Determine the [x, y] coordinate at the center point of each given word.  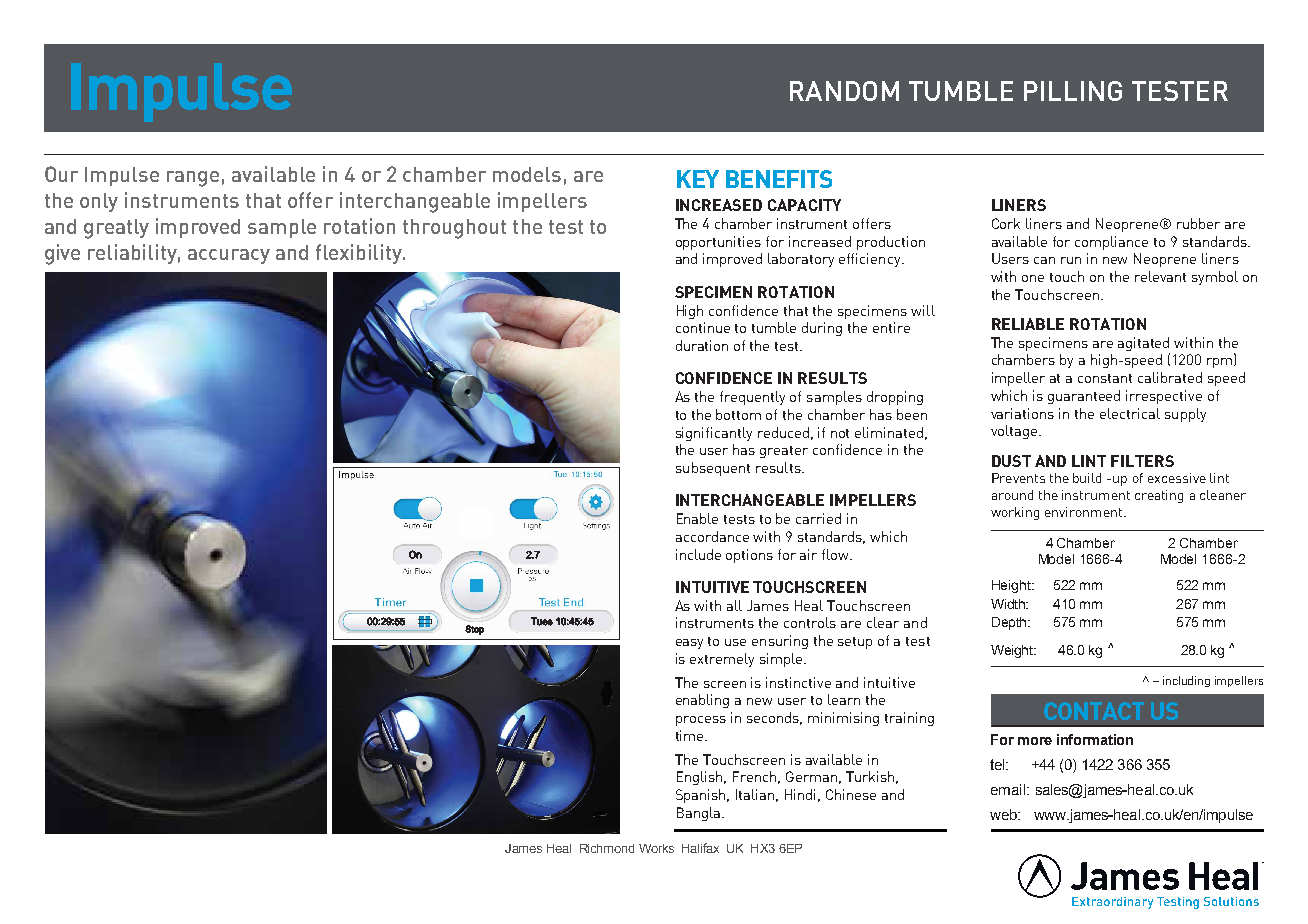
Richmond [607, 848]
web [1004, 814]
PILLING [1073, 91]
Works [656, 848]
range [193, 179]
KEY [698, 179]
